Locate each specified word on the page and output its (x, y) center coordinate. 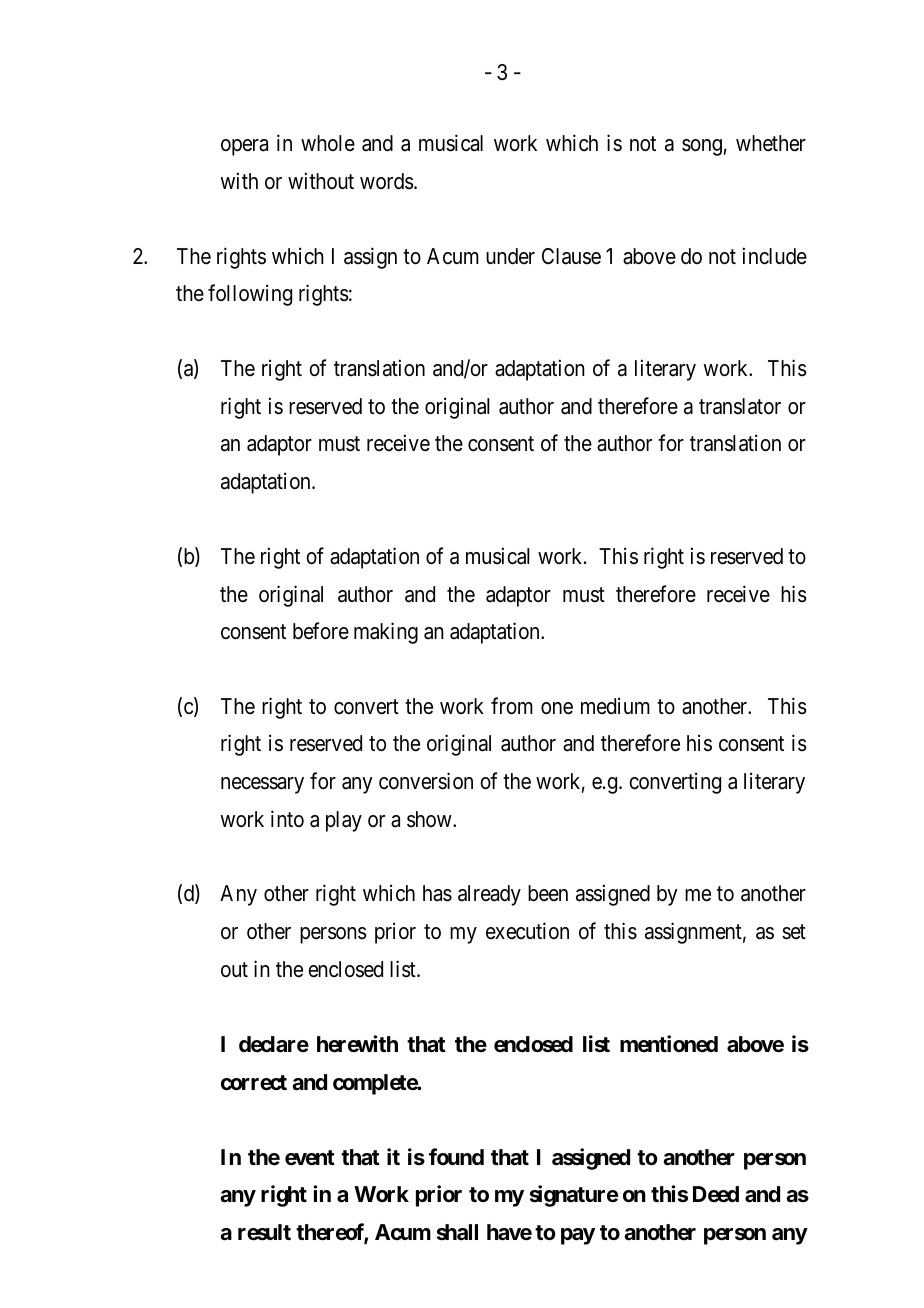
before (321, 631)
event (310, 1158)
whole (328, 143)
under (510, 256)
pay (578, 1236)
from (512, 706)
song (702, 147)
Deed (716, 1194)
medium (615, 706)
